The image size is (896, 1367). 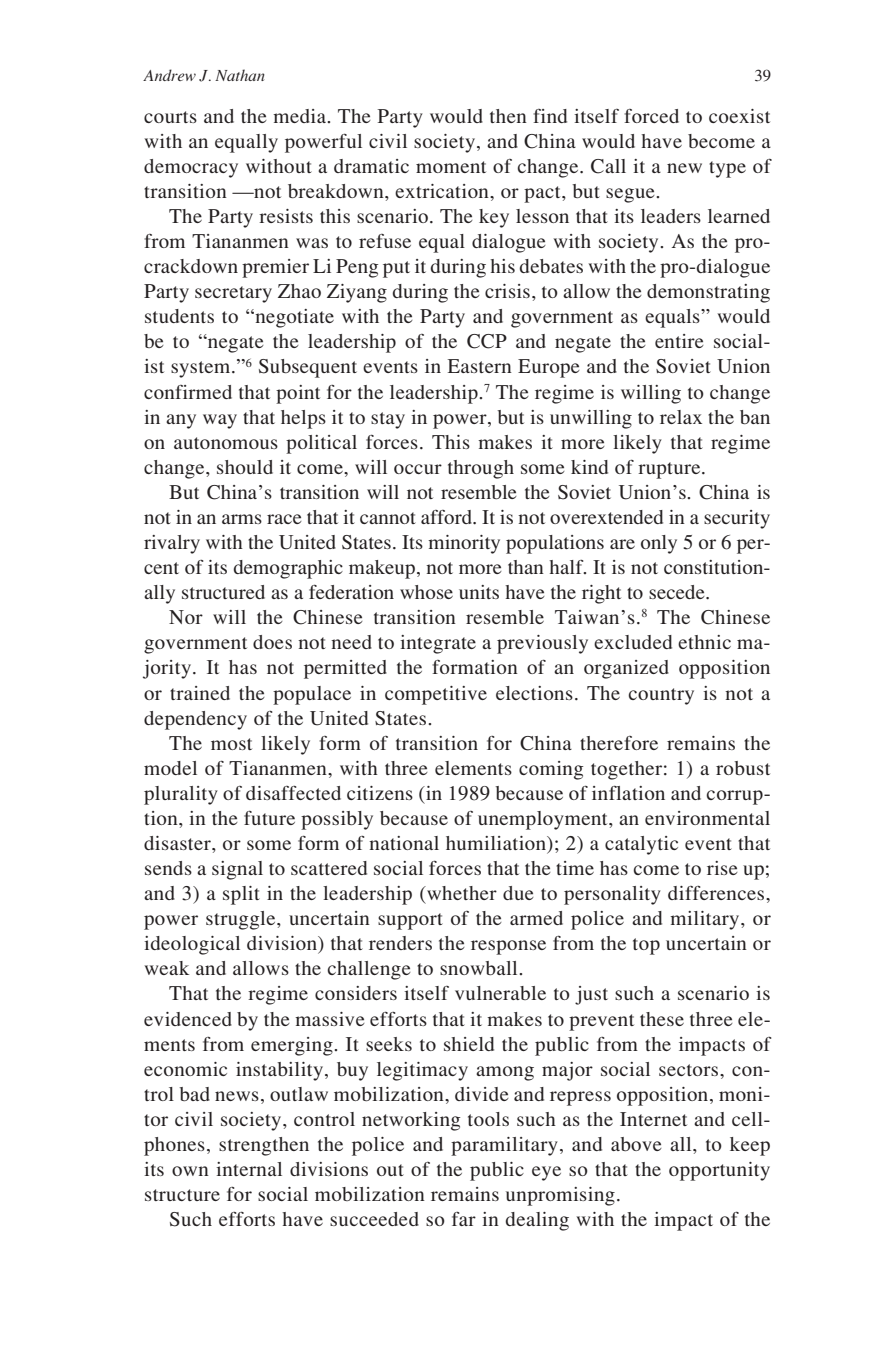 What do you see at coordinates (651, 116) in the screenshot?
I see `forced` at bounding box center [651, 116].
